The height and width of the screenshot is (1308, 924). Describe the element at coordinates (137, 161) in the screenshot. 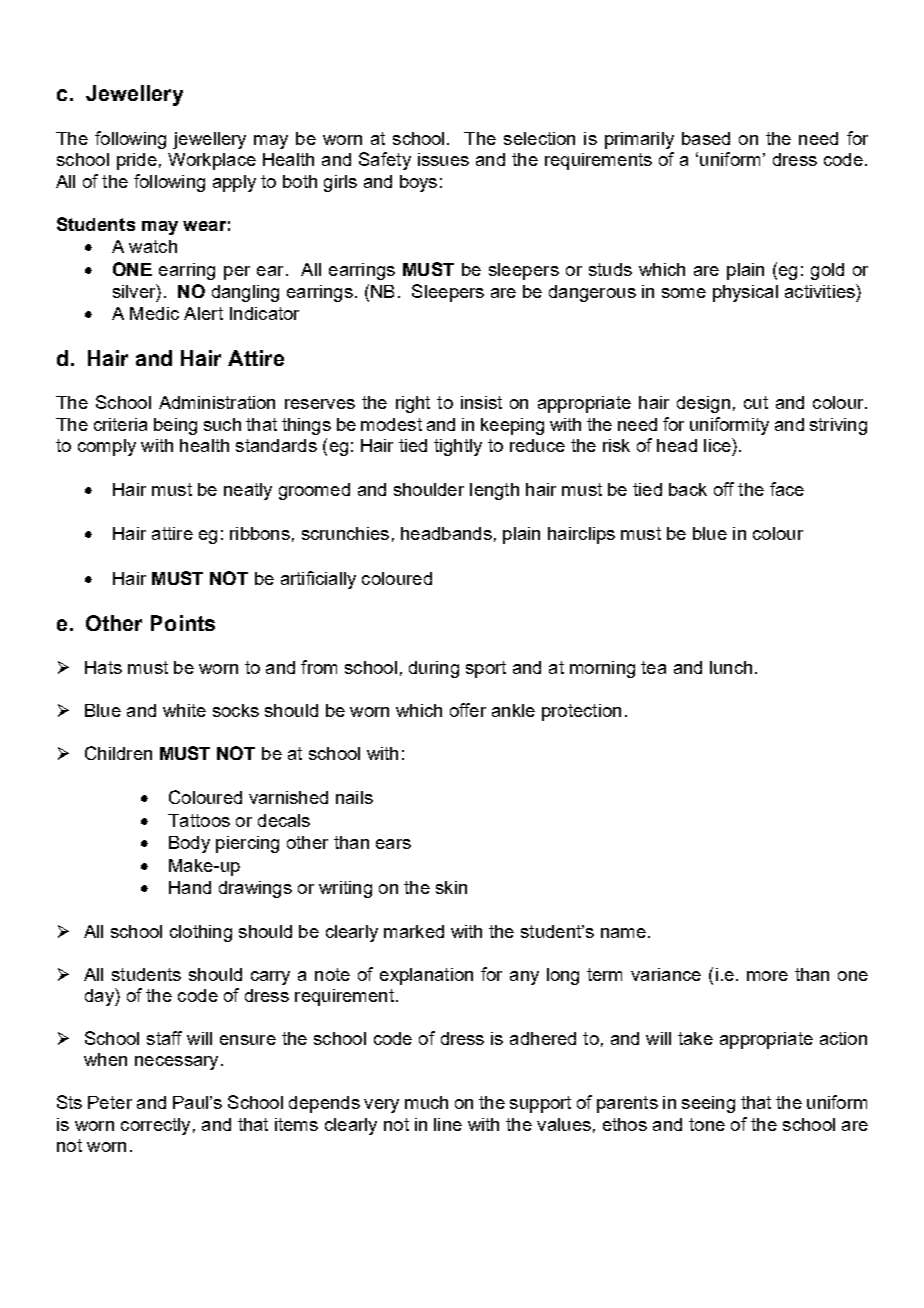

I see `pride` at that location.
